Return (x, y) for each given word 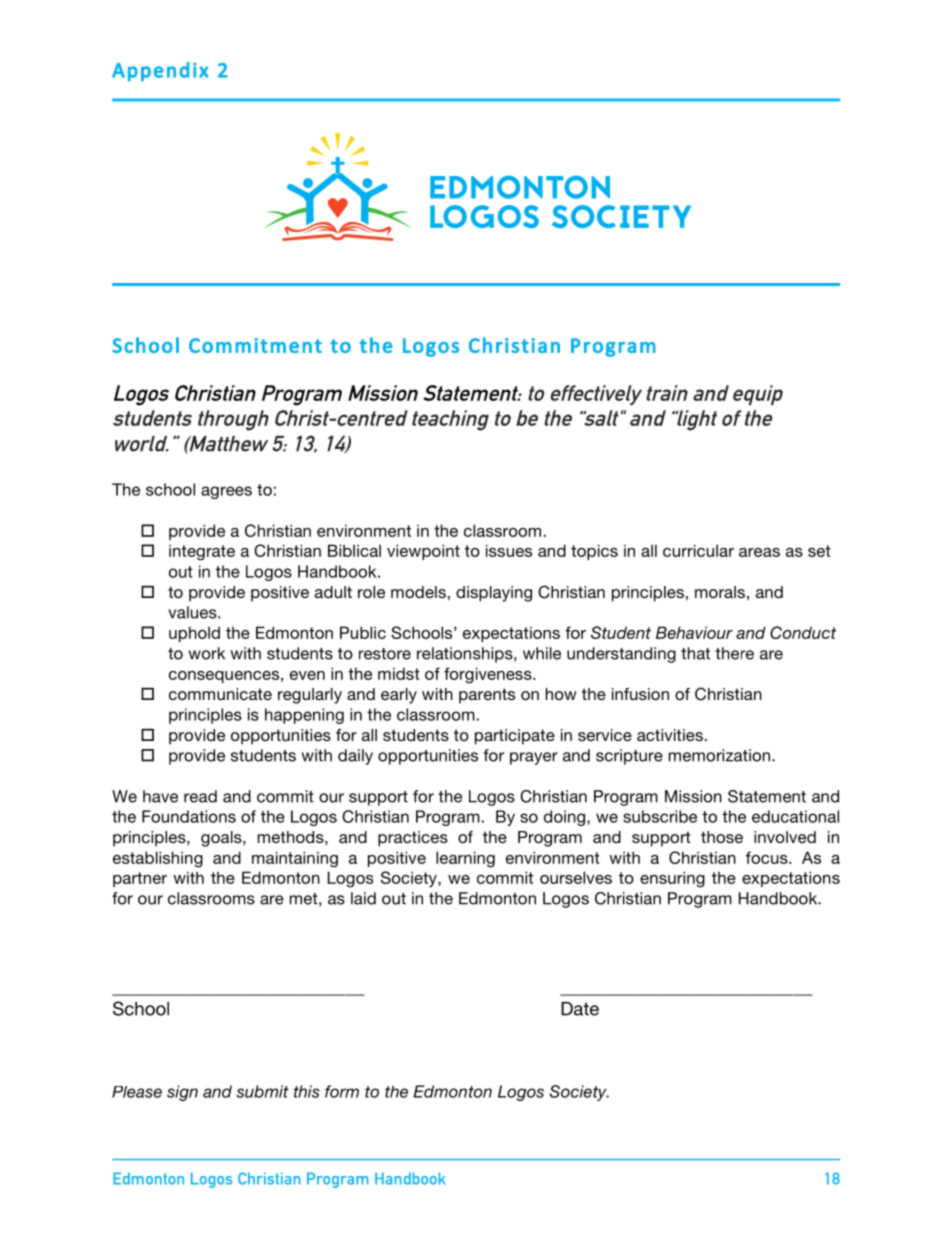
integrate (202, 552)
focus (768, 857)
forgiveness (489, 675)
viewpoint (423, 552)
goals (222, 839)
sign (182, 1093)
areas (759, 552)
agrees (226, 492)
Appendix (160, 72)
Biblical (354, 550)
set (819, 551)
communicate (220, 694)
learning (465, 859)
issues (509, 550)
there (734, 653)
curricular (698, 550)
